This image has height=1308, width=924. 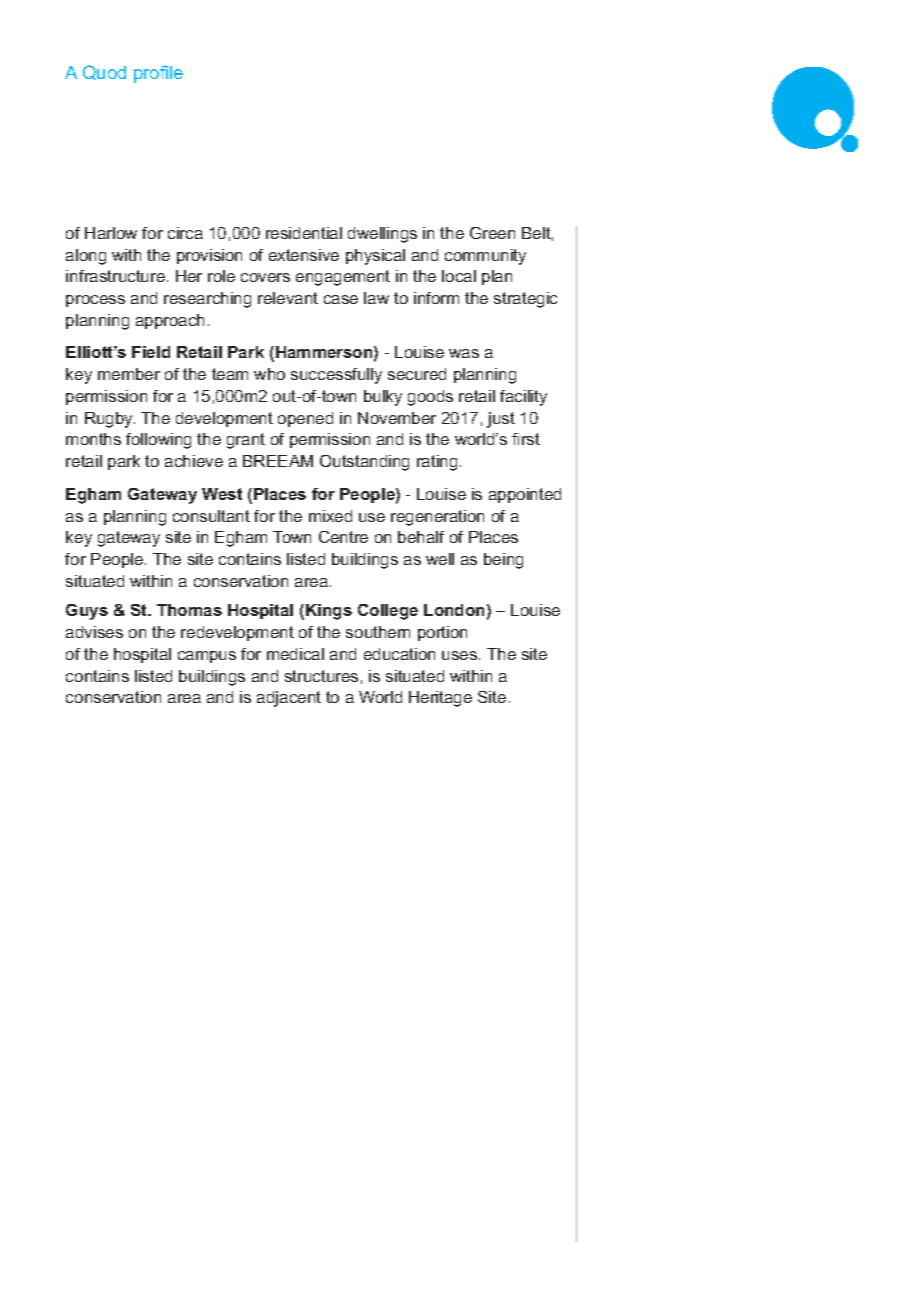 What do you see at coordinates (304, 233) in the image?
I see `residential` at bounding box center [304, 233].
